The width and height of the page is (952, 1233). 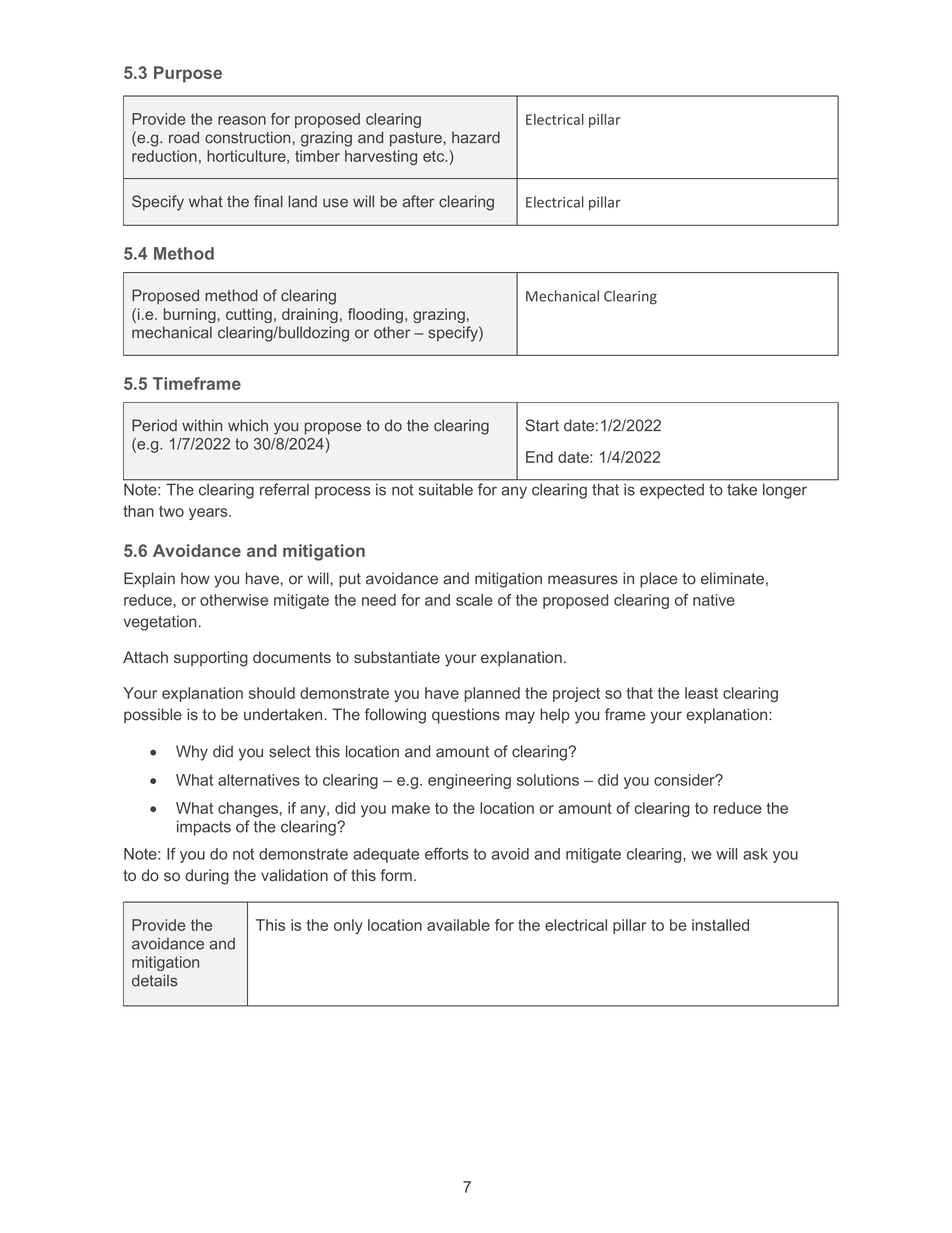 What do you see at coordinates (242, 120) in the page?
I see `reason` at bounding box center [242, 120].
